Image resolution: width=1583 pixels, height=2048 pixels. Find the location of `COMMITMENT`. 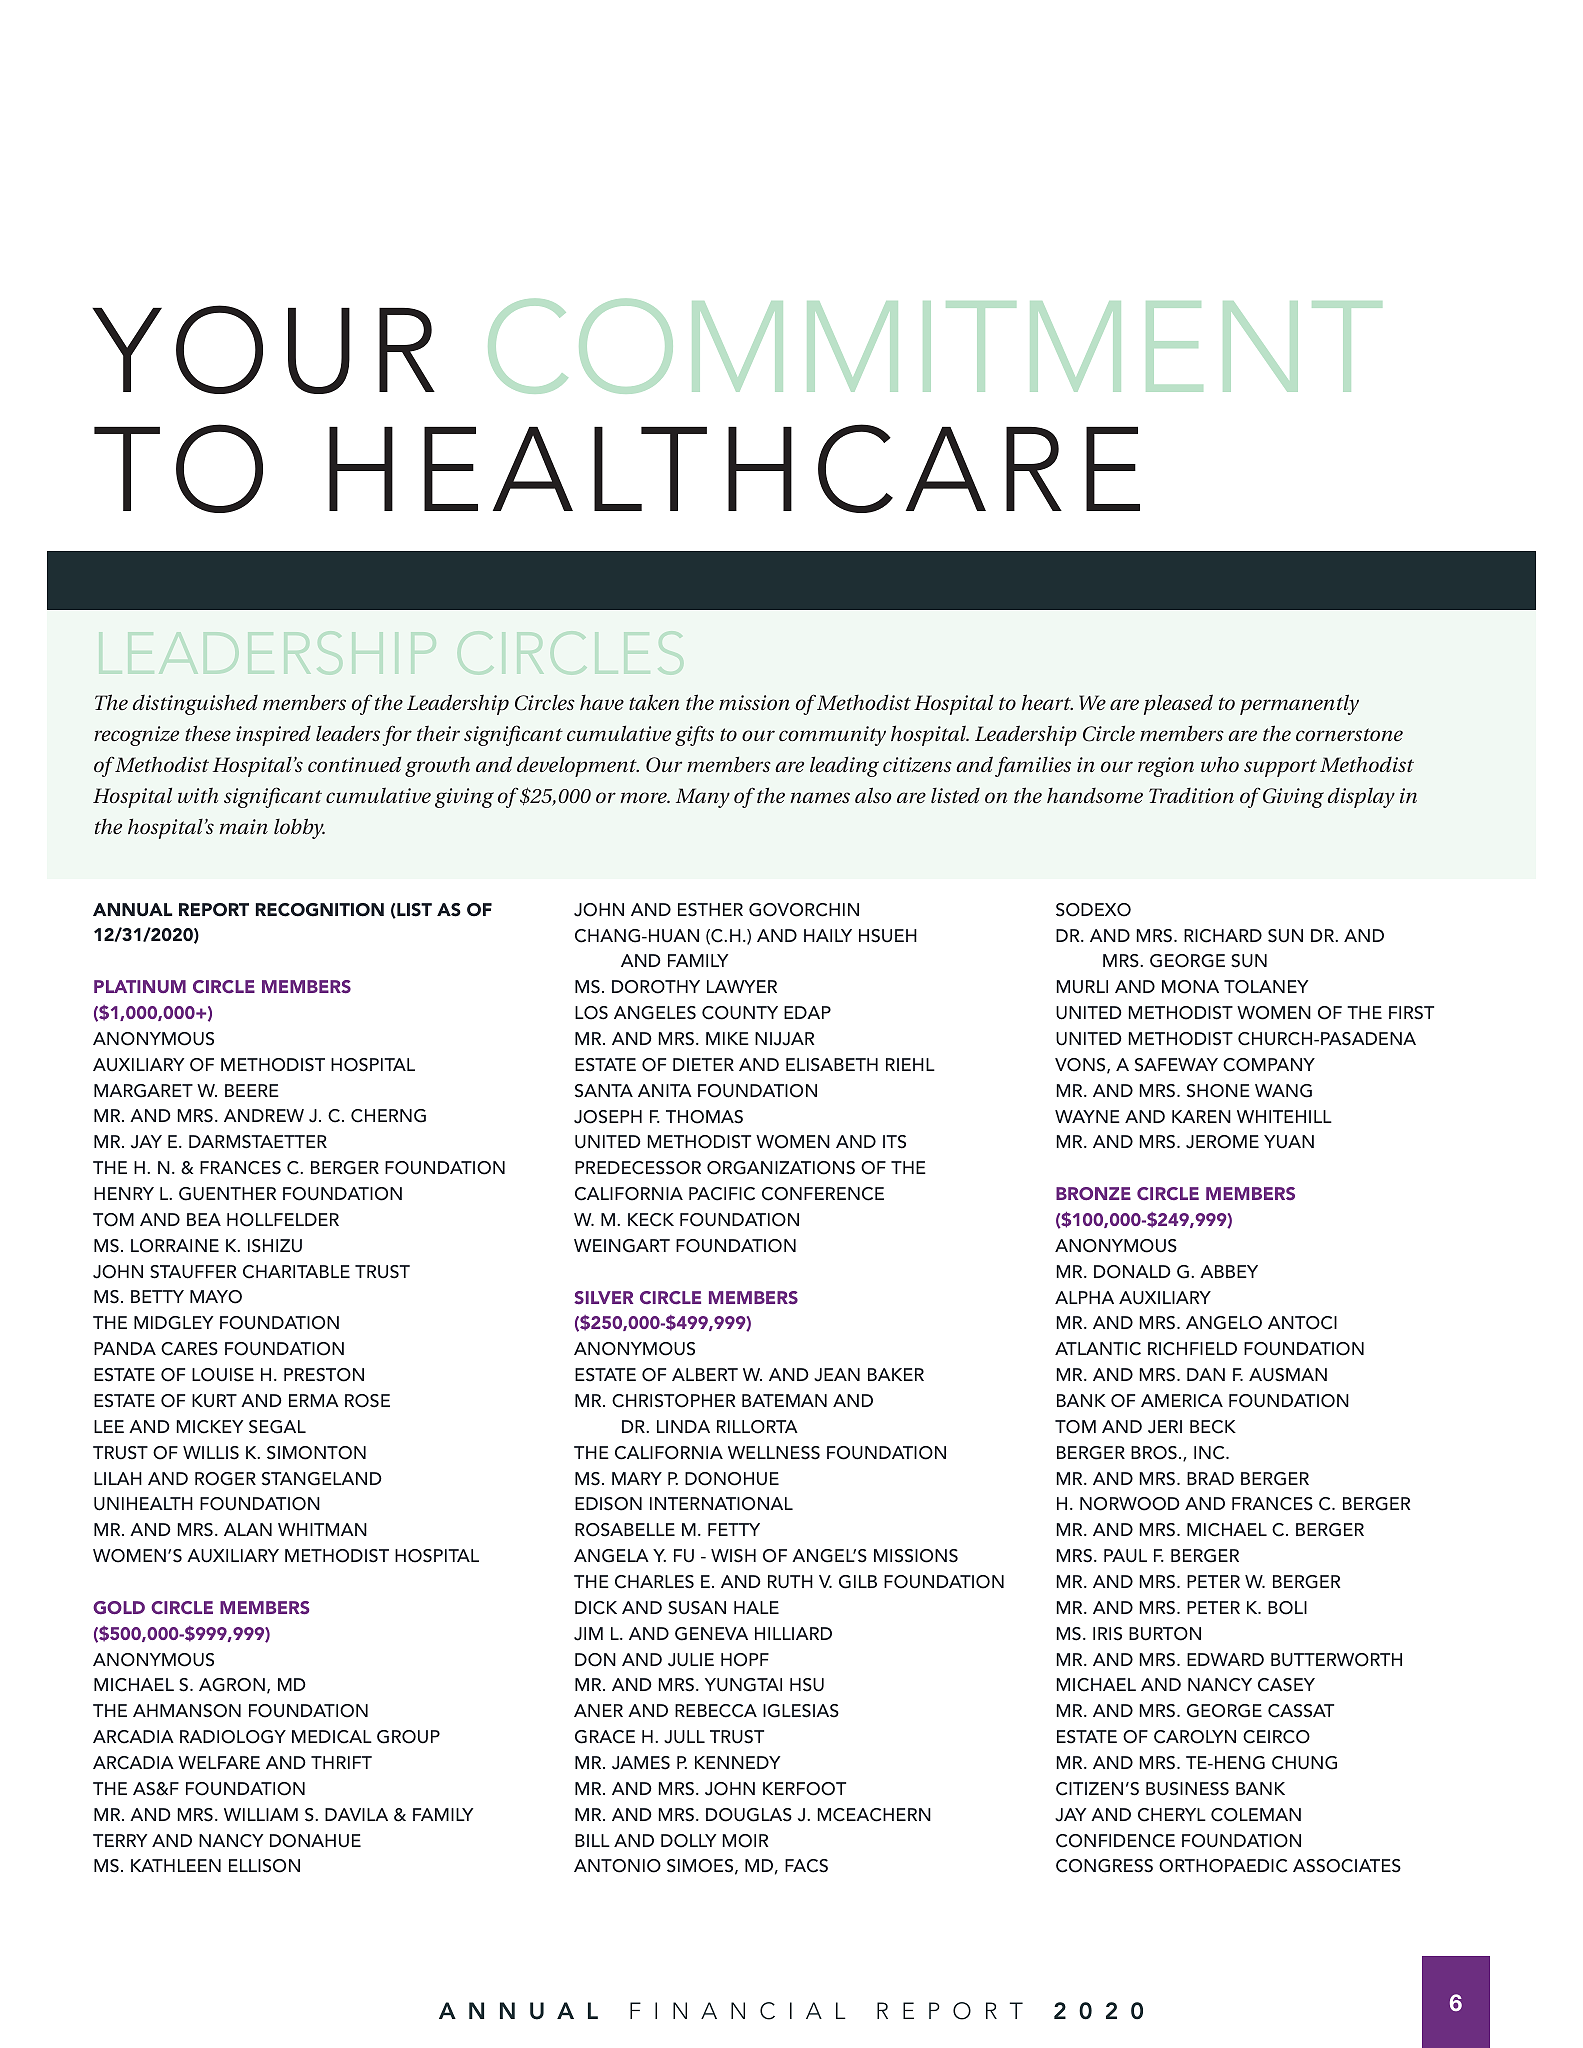

COMMITMENT is located at coordinates (935, 346).
